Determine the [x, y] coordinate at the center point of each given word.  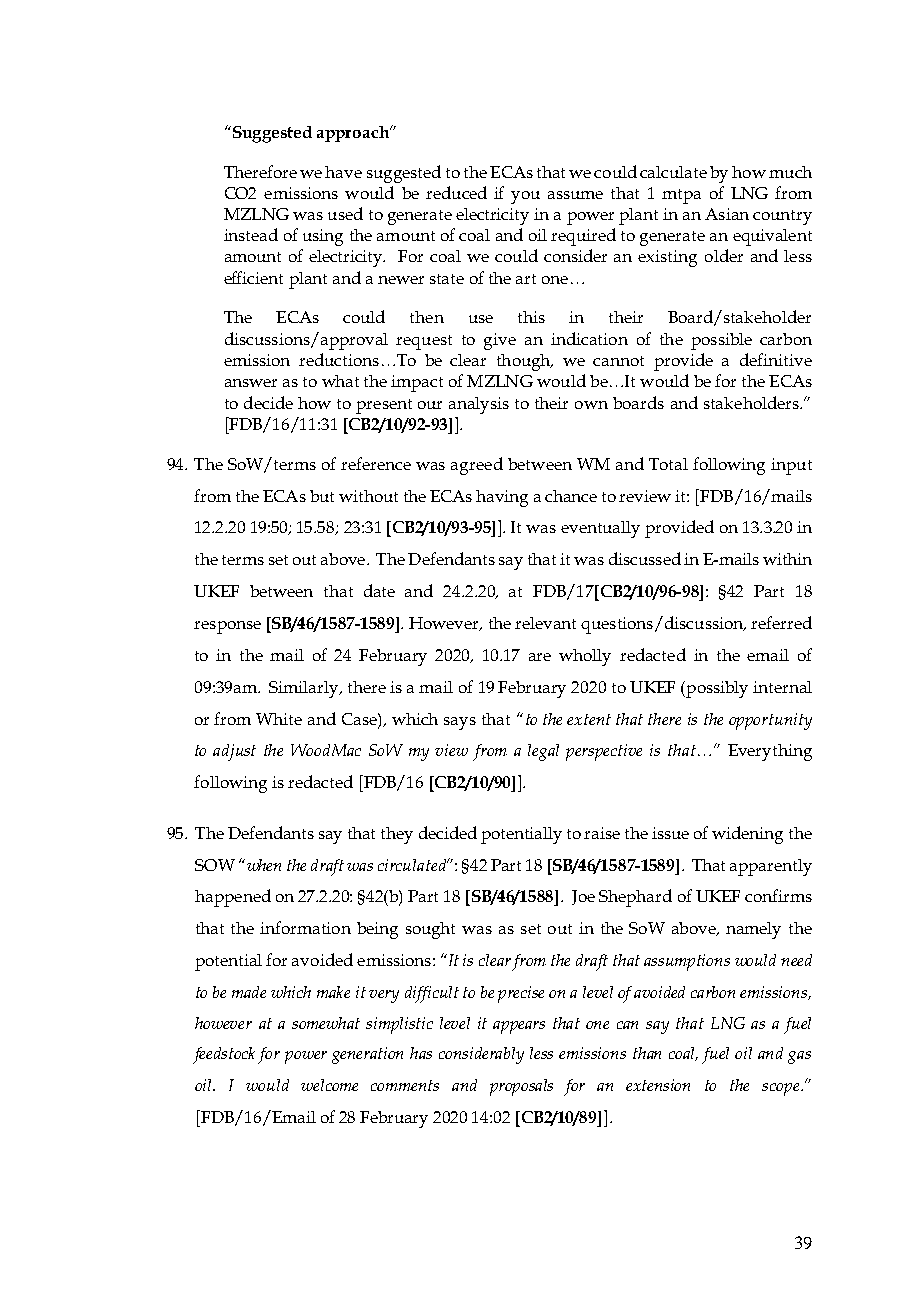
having [502, 498]
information [305, 927]
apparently [771, 867]
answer [251, 383]
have [343, 172]
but [322, 496]
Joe [583, 897]
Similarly [305, 689]
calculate [673, 172]
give [500, 341]
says [460, 723]
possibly [716, 689]
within [787, 559]
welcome [329, 1085]
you [525, 197]
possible [721, 341]
